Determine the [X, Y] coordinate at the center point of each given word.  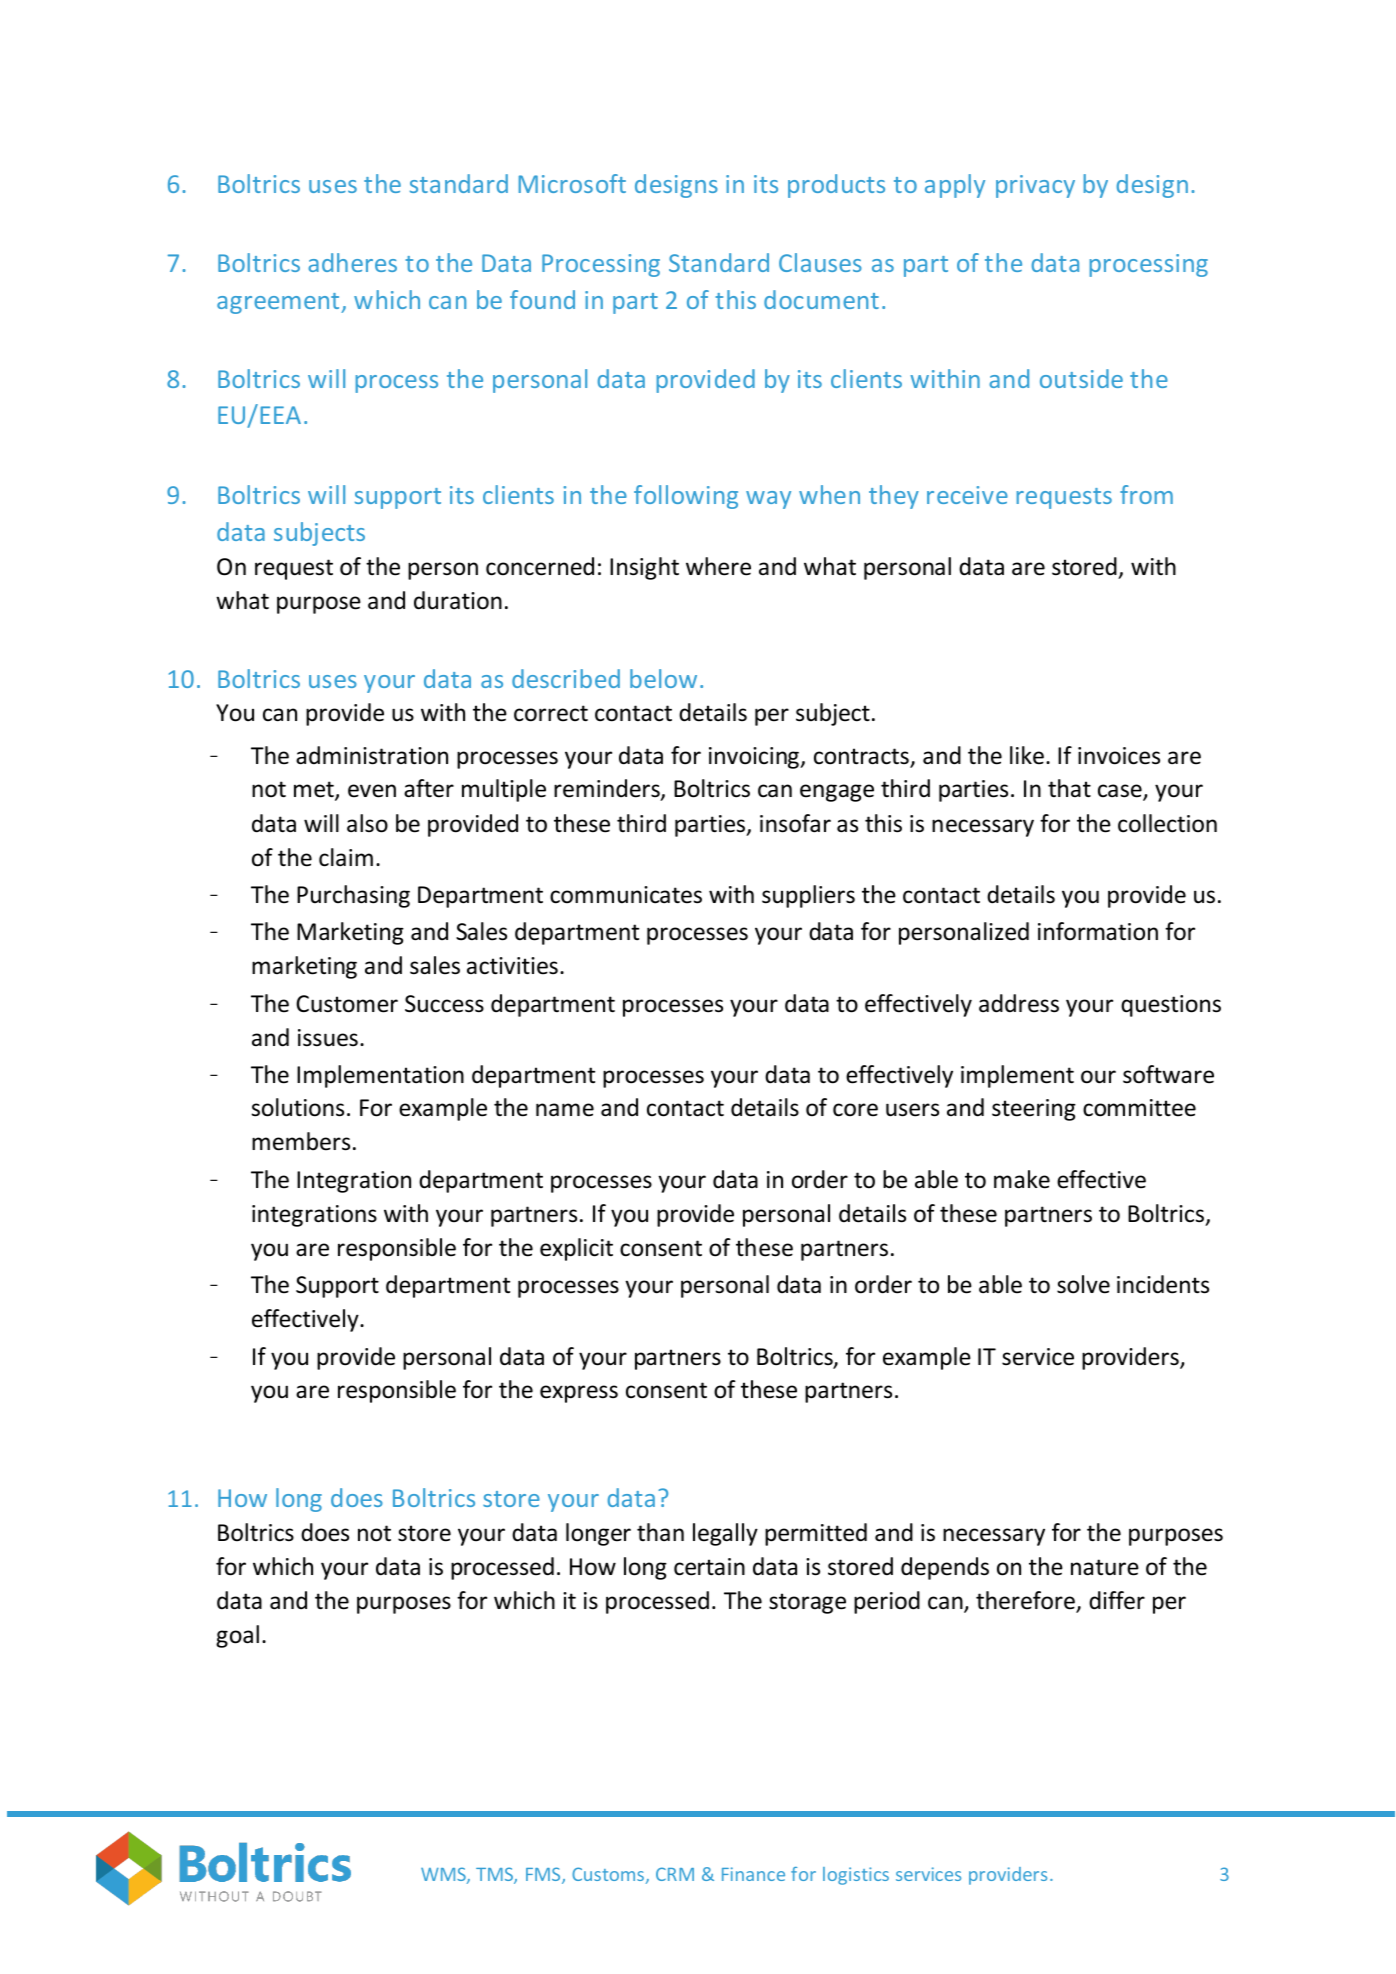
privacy [1035, 186]
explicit [576, 1249]
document [821, 299]
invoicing [755, 758]
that [1069, 788]
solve [1083, 1284]
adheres [352, 262]
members [301, 1141]
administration [372, 755]
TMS [495, 1875]
